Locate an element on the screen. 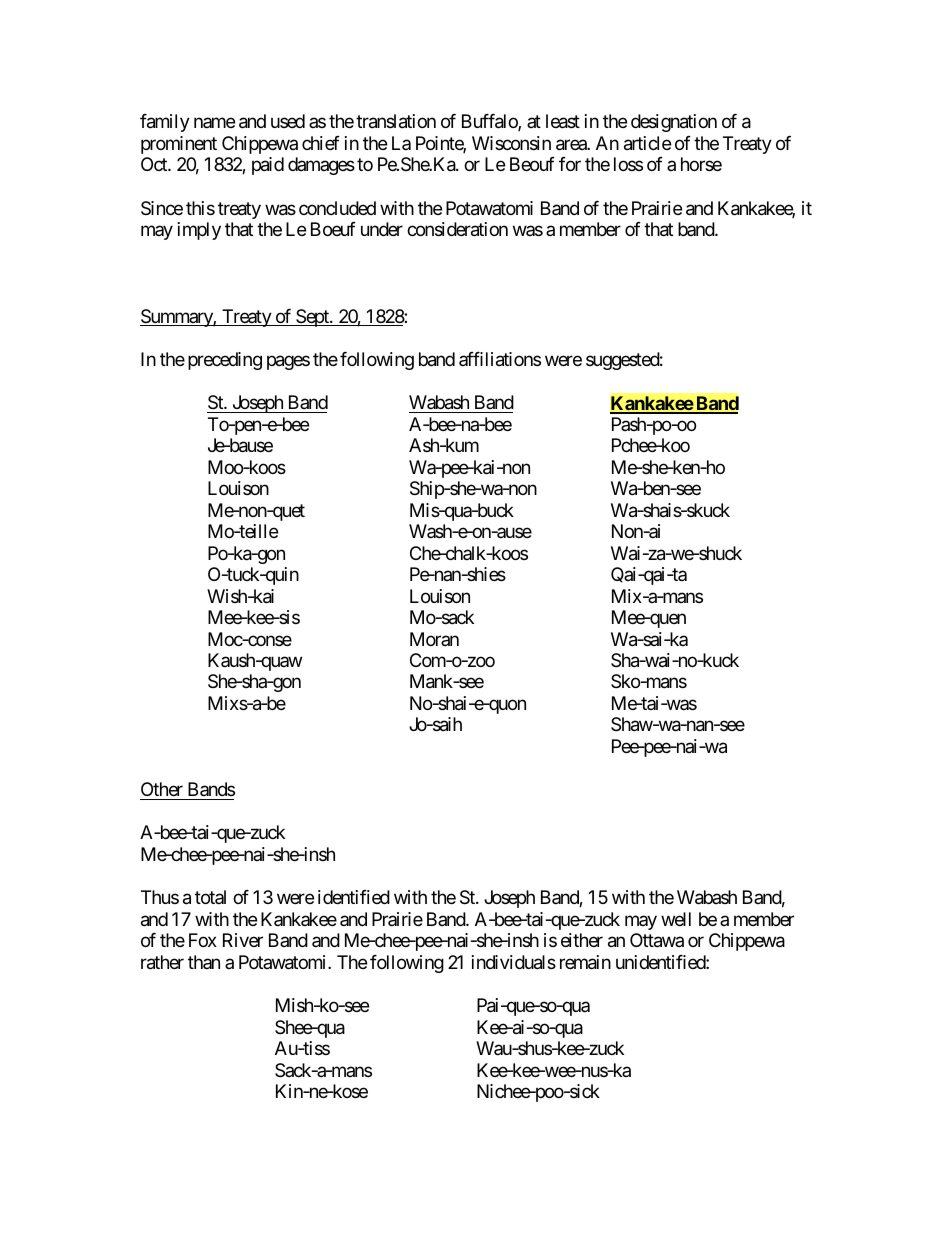 This screenshot has height=1233, width=952. consideration is located at coordinates (457, 229).
